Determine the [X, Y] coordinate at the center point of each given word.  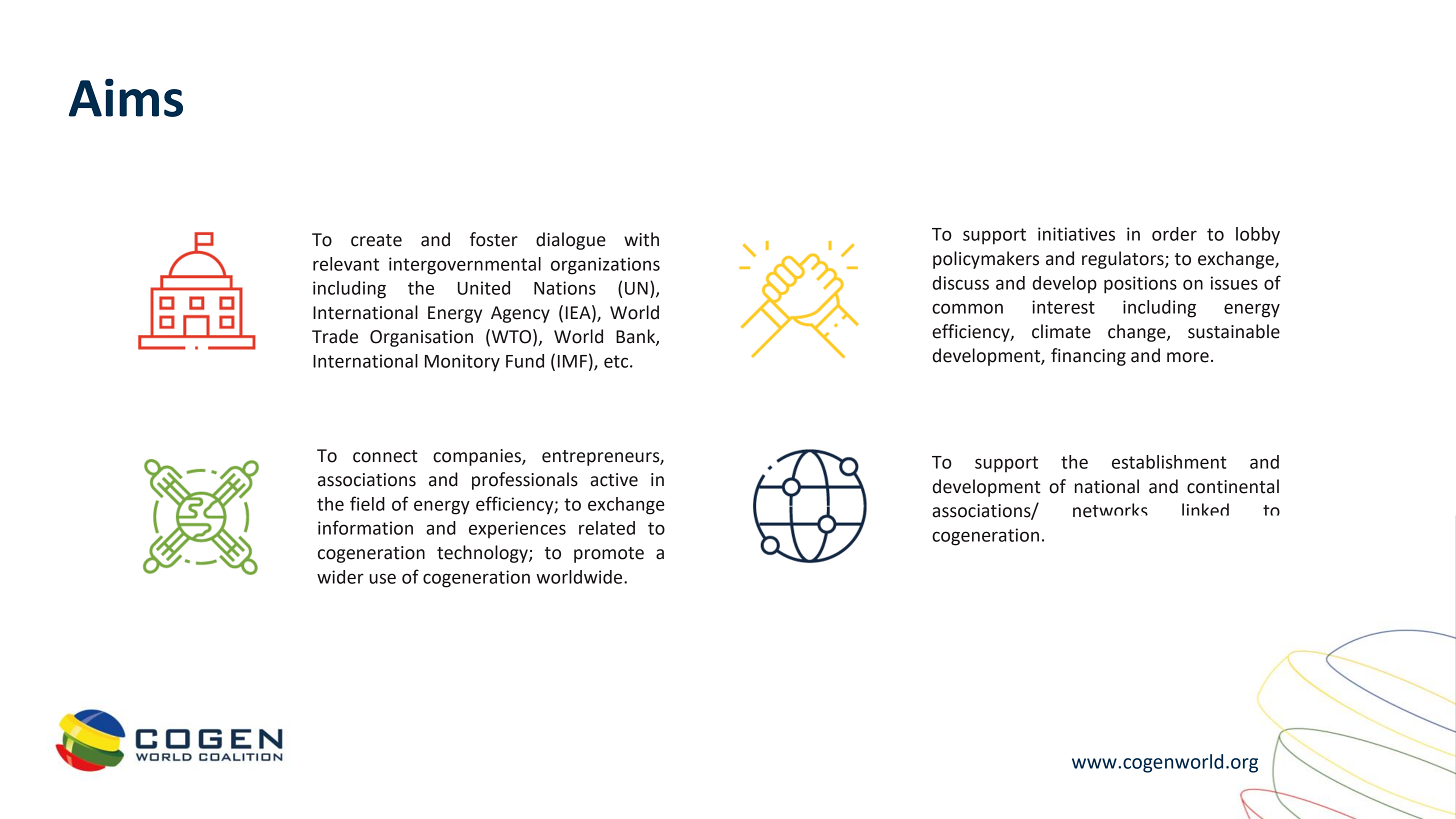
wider [340, 577]
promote [609, 555]
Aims [126, 97]
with [641, 239]
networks [1110, 510]
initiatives [1076, 234]
